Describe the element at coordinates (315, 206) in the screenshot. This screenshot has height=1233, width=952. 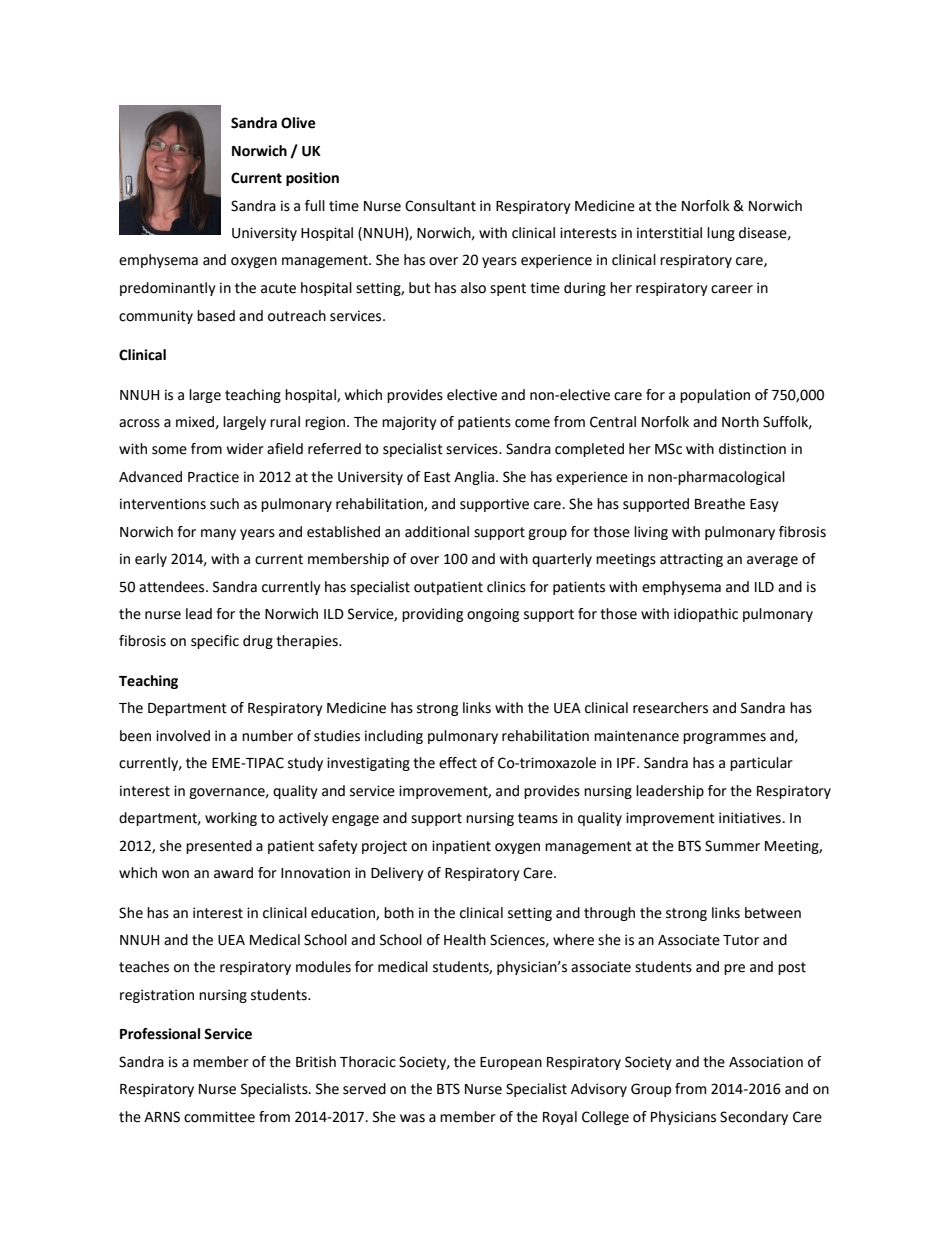
I see `full` at that location.
